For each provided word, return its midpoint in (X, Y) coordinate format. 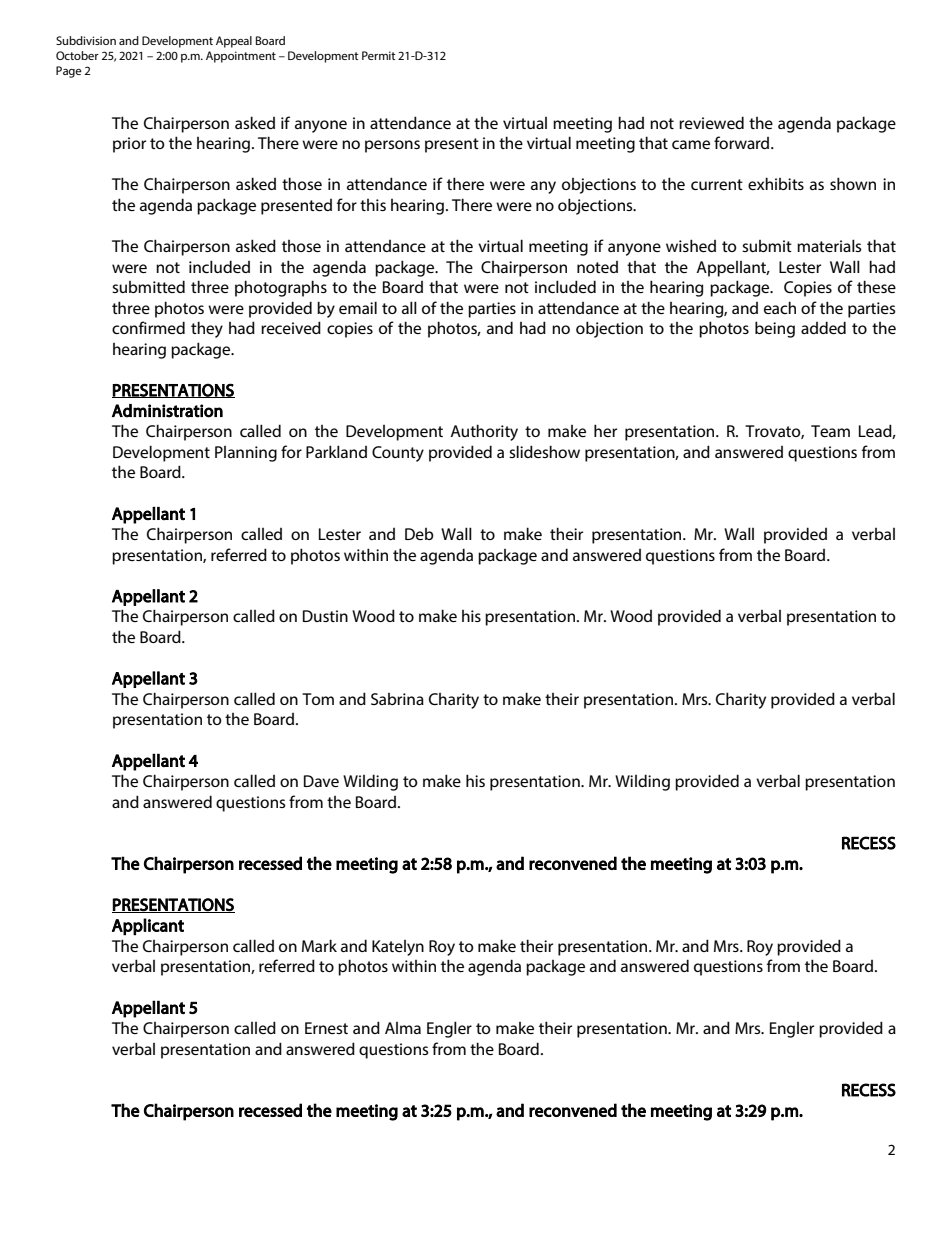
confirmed (148, 327)
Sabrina (397, 699)
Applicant (148, 927)
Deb (419, 534)
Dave (321, 781)
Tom (318, 699)
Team (830, 431)
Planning (246, 454)
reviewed (711, 122)
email (358, 307)
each (780, 307)
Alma (403, 1028)
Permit (379, 55)
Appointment (241, 57)
